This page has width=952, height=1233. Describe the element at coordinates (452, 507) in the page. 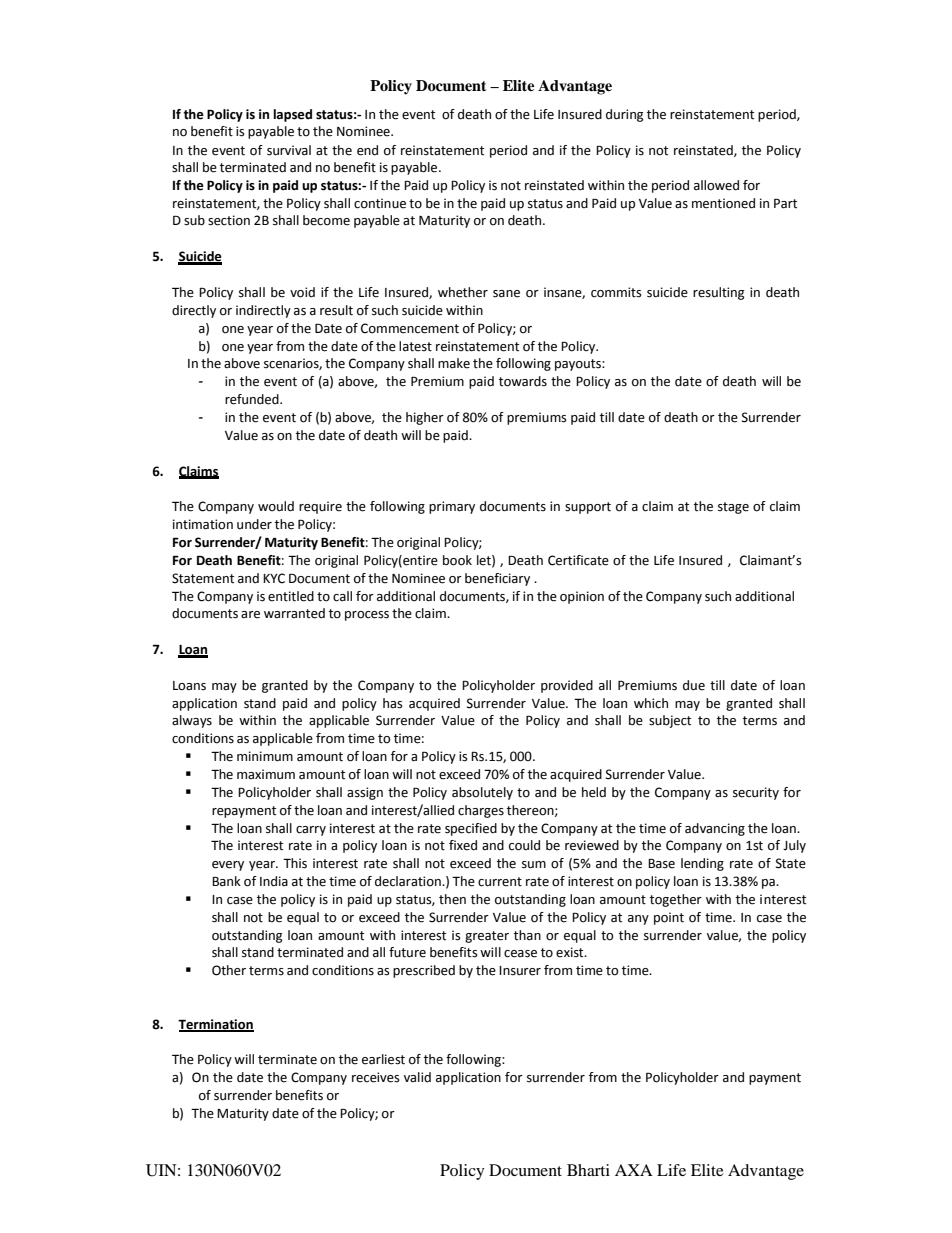

I see `primary` at that location.
